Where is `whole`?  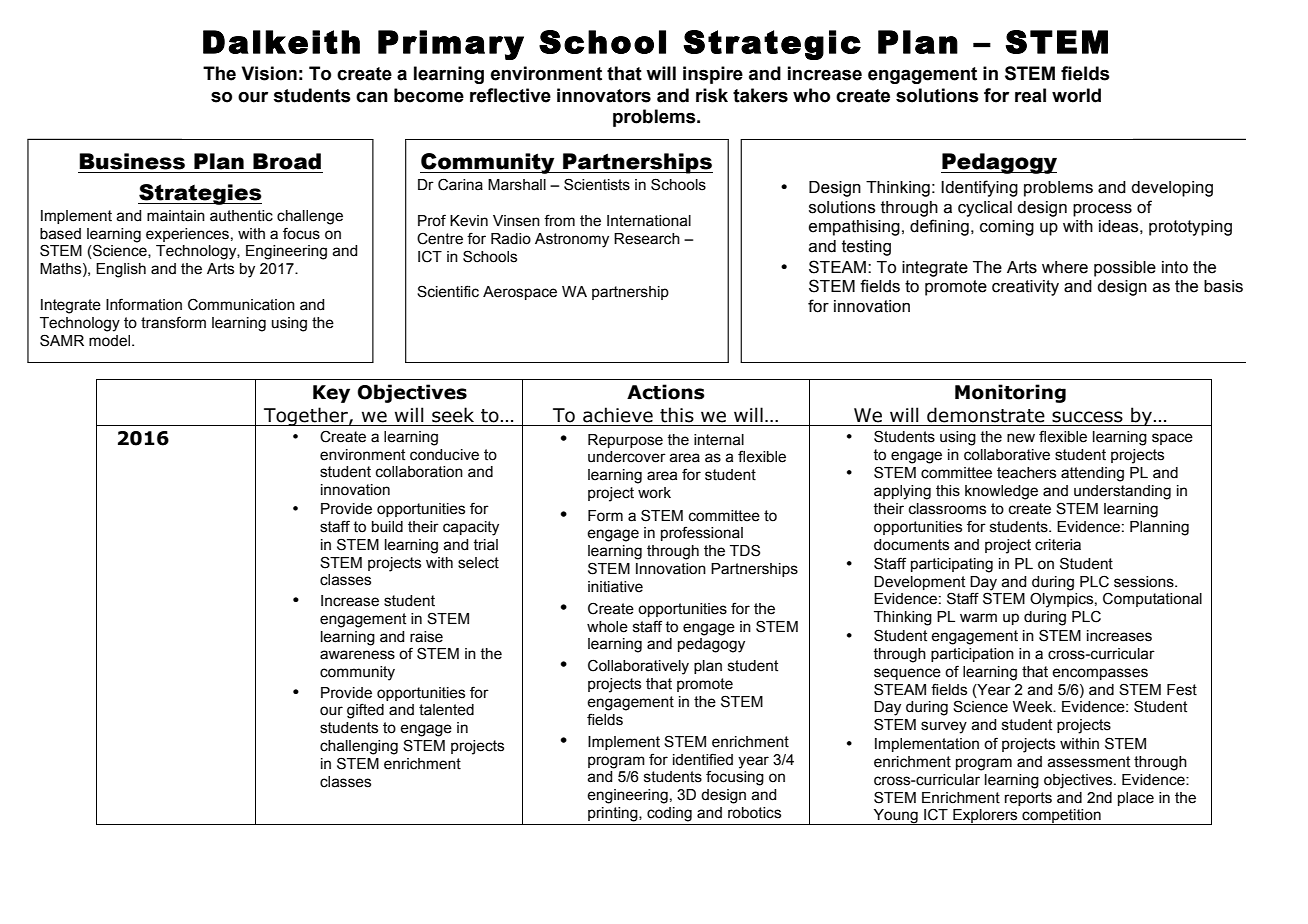 whole is located at coordinates (607, 627).
